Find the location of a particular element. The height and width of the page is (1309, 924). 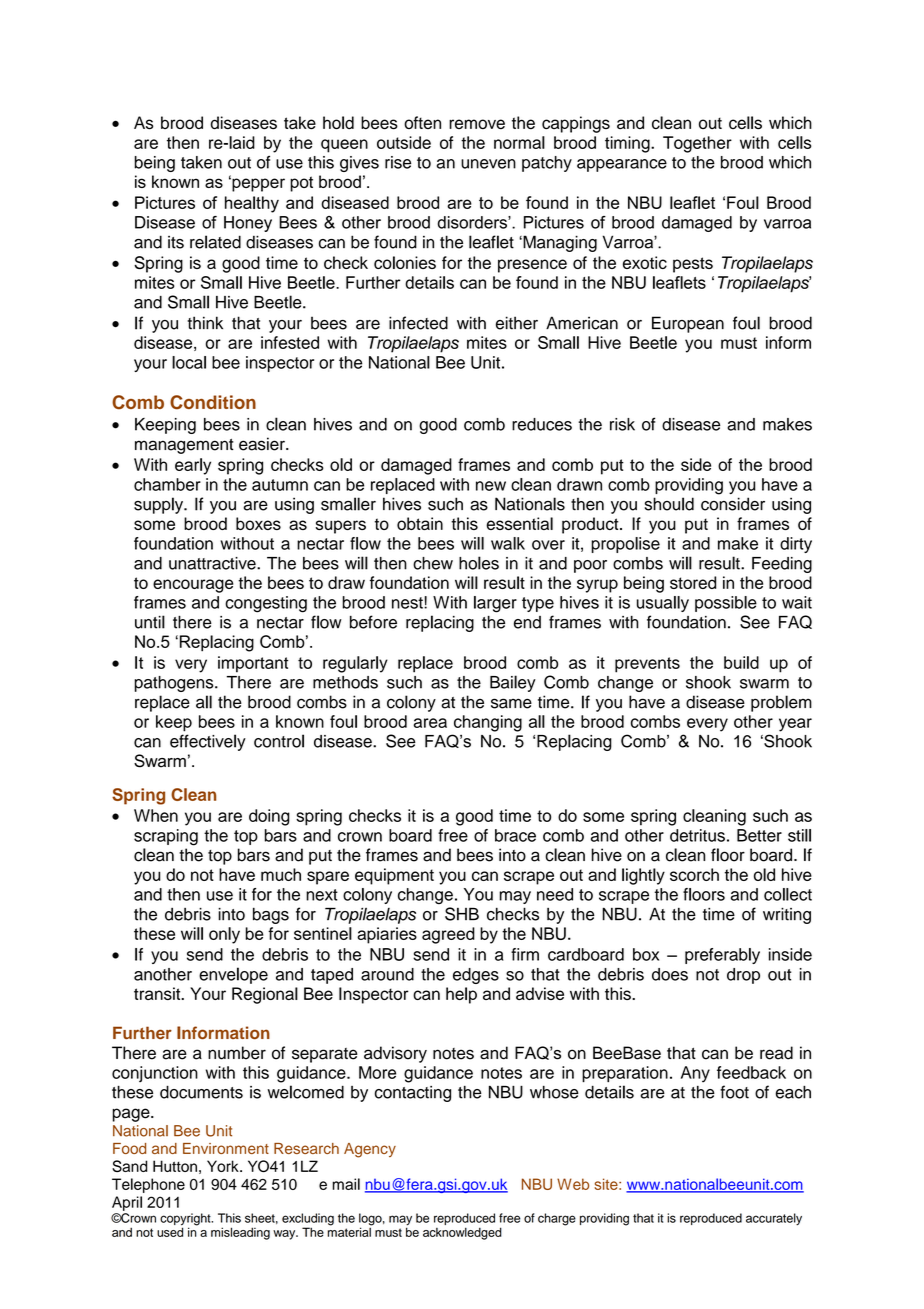

changing is located at coordinates (488, 723).
